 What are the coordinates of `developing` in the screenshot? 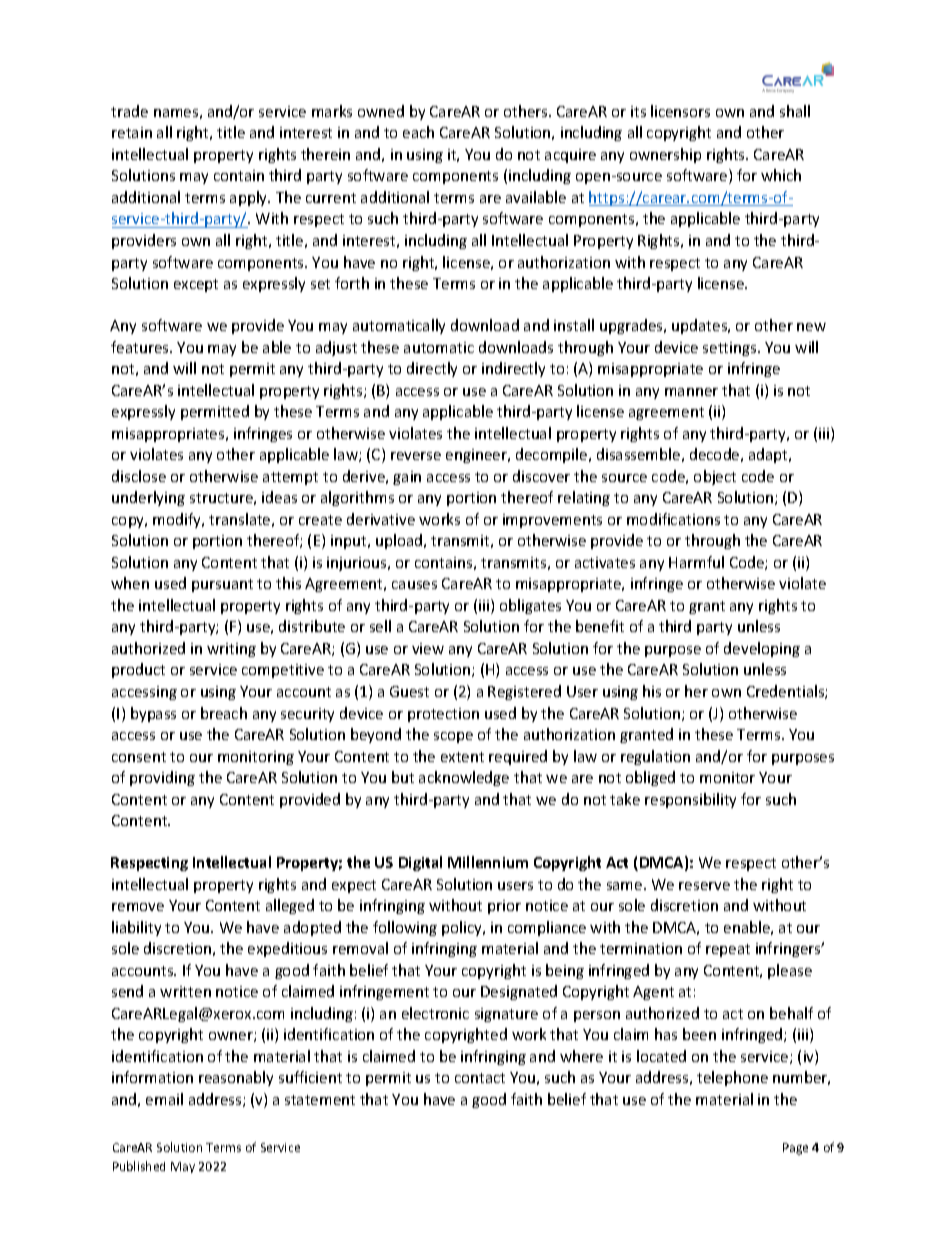 It's located at (762, 649).
